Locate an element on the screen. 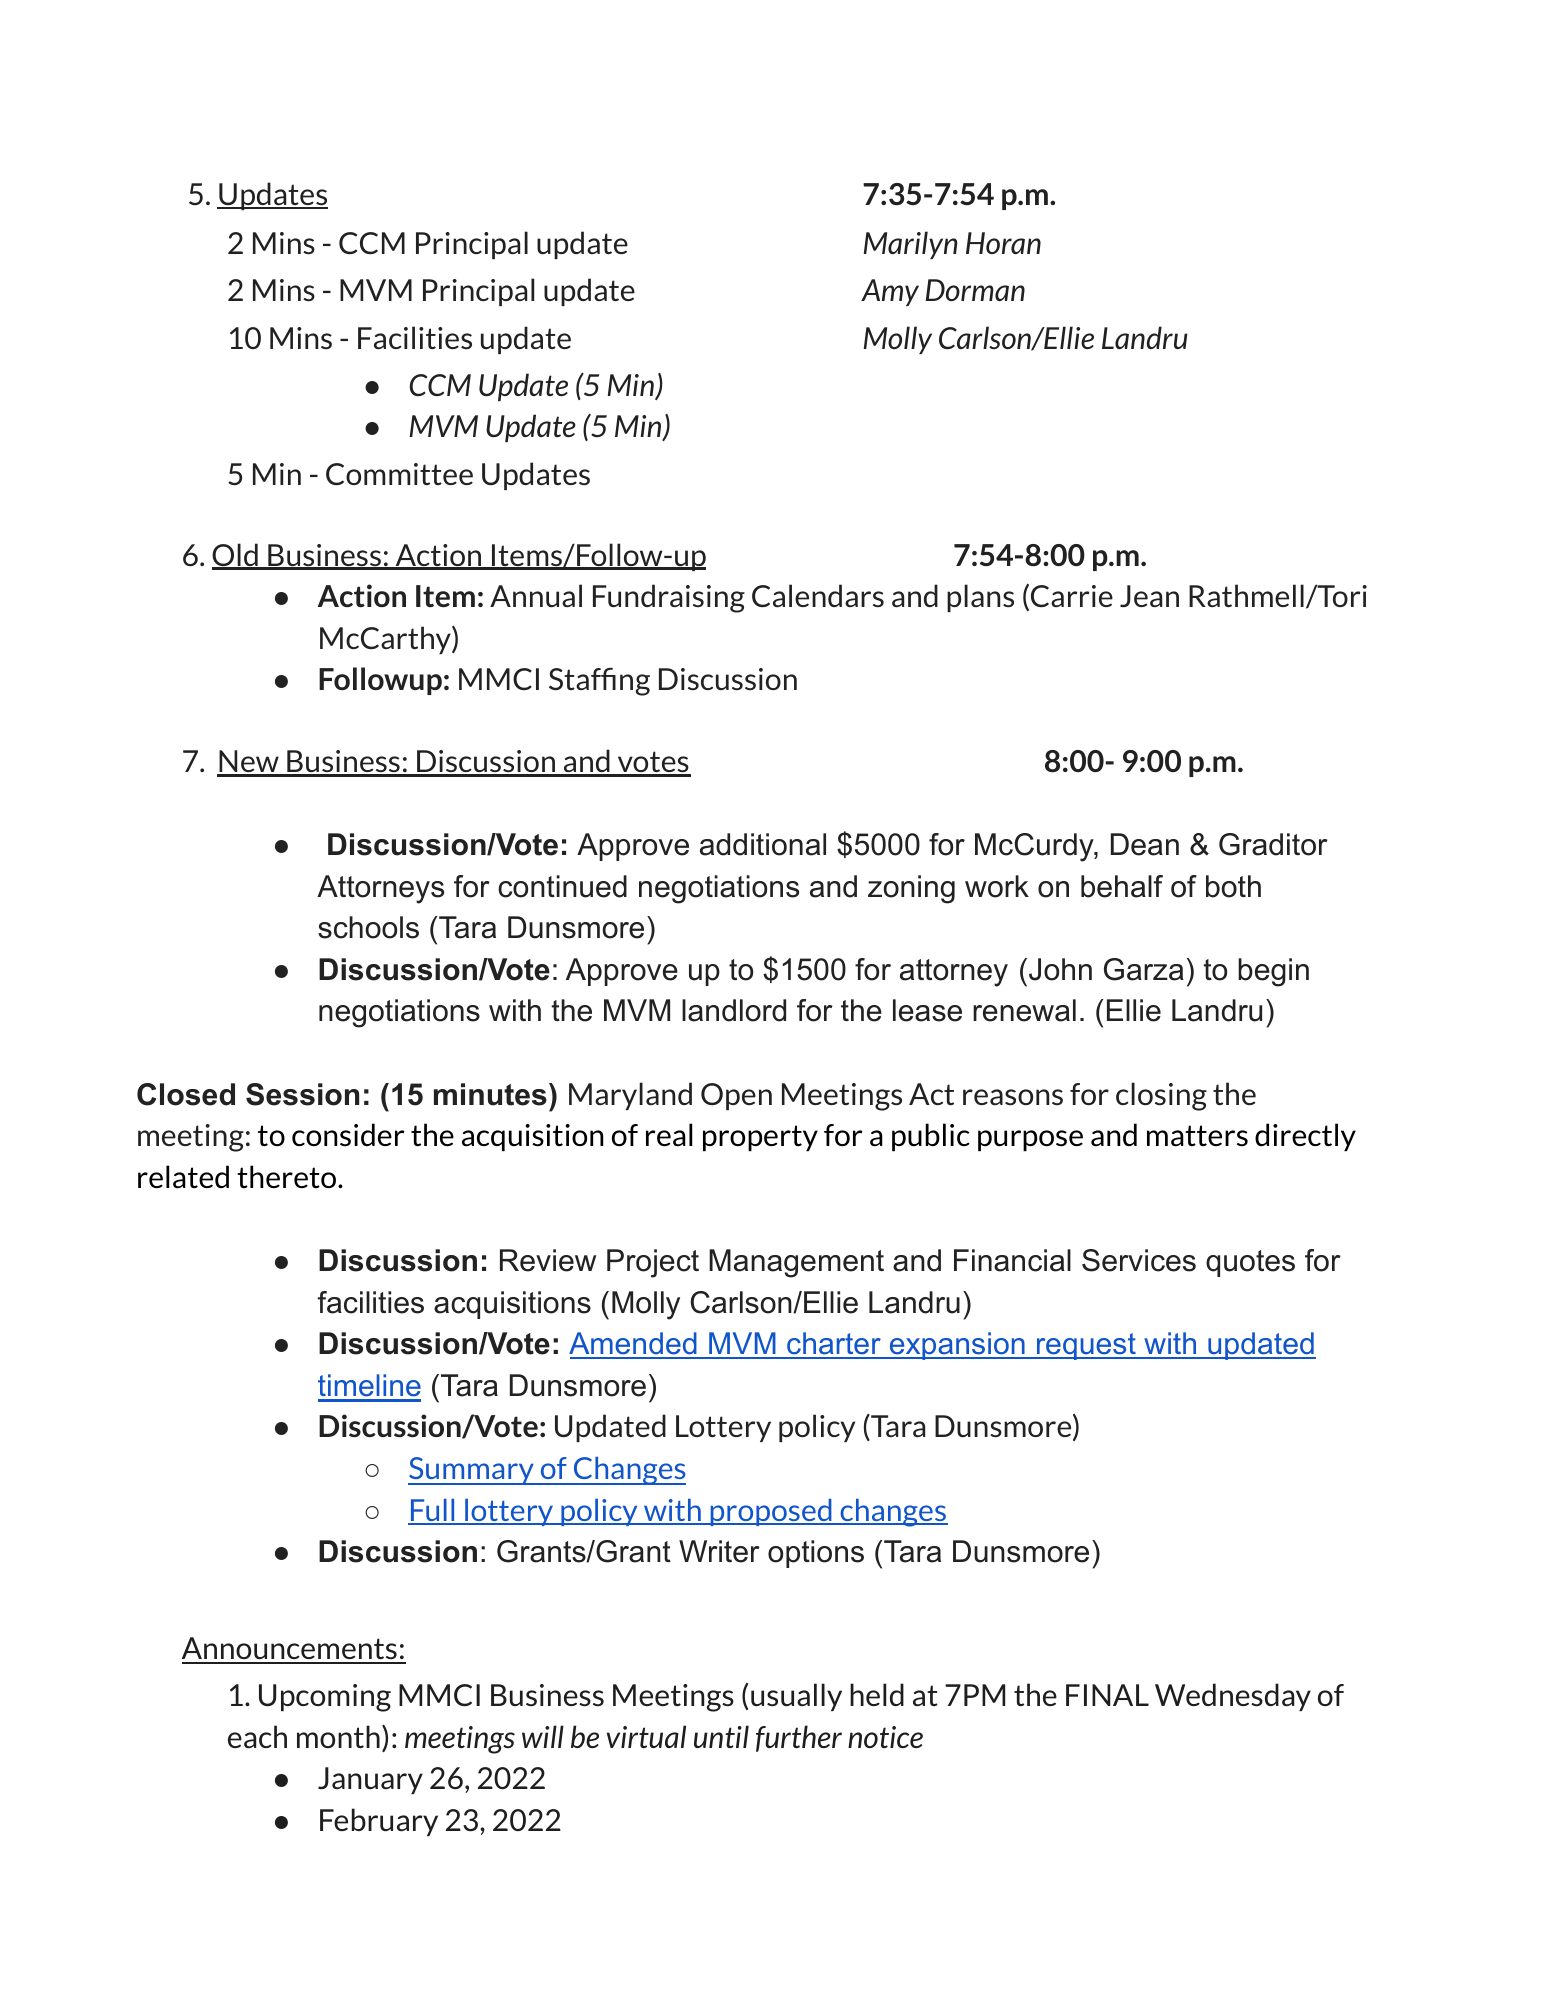  Amy is located at coordinates (890, 292).
